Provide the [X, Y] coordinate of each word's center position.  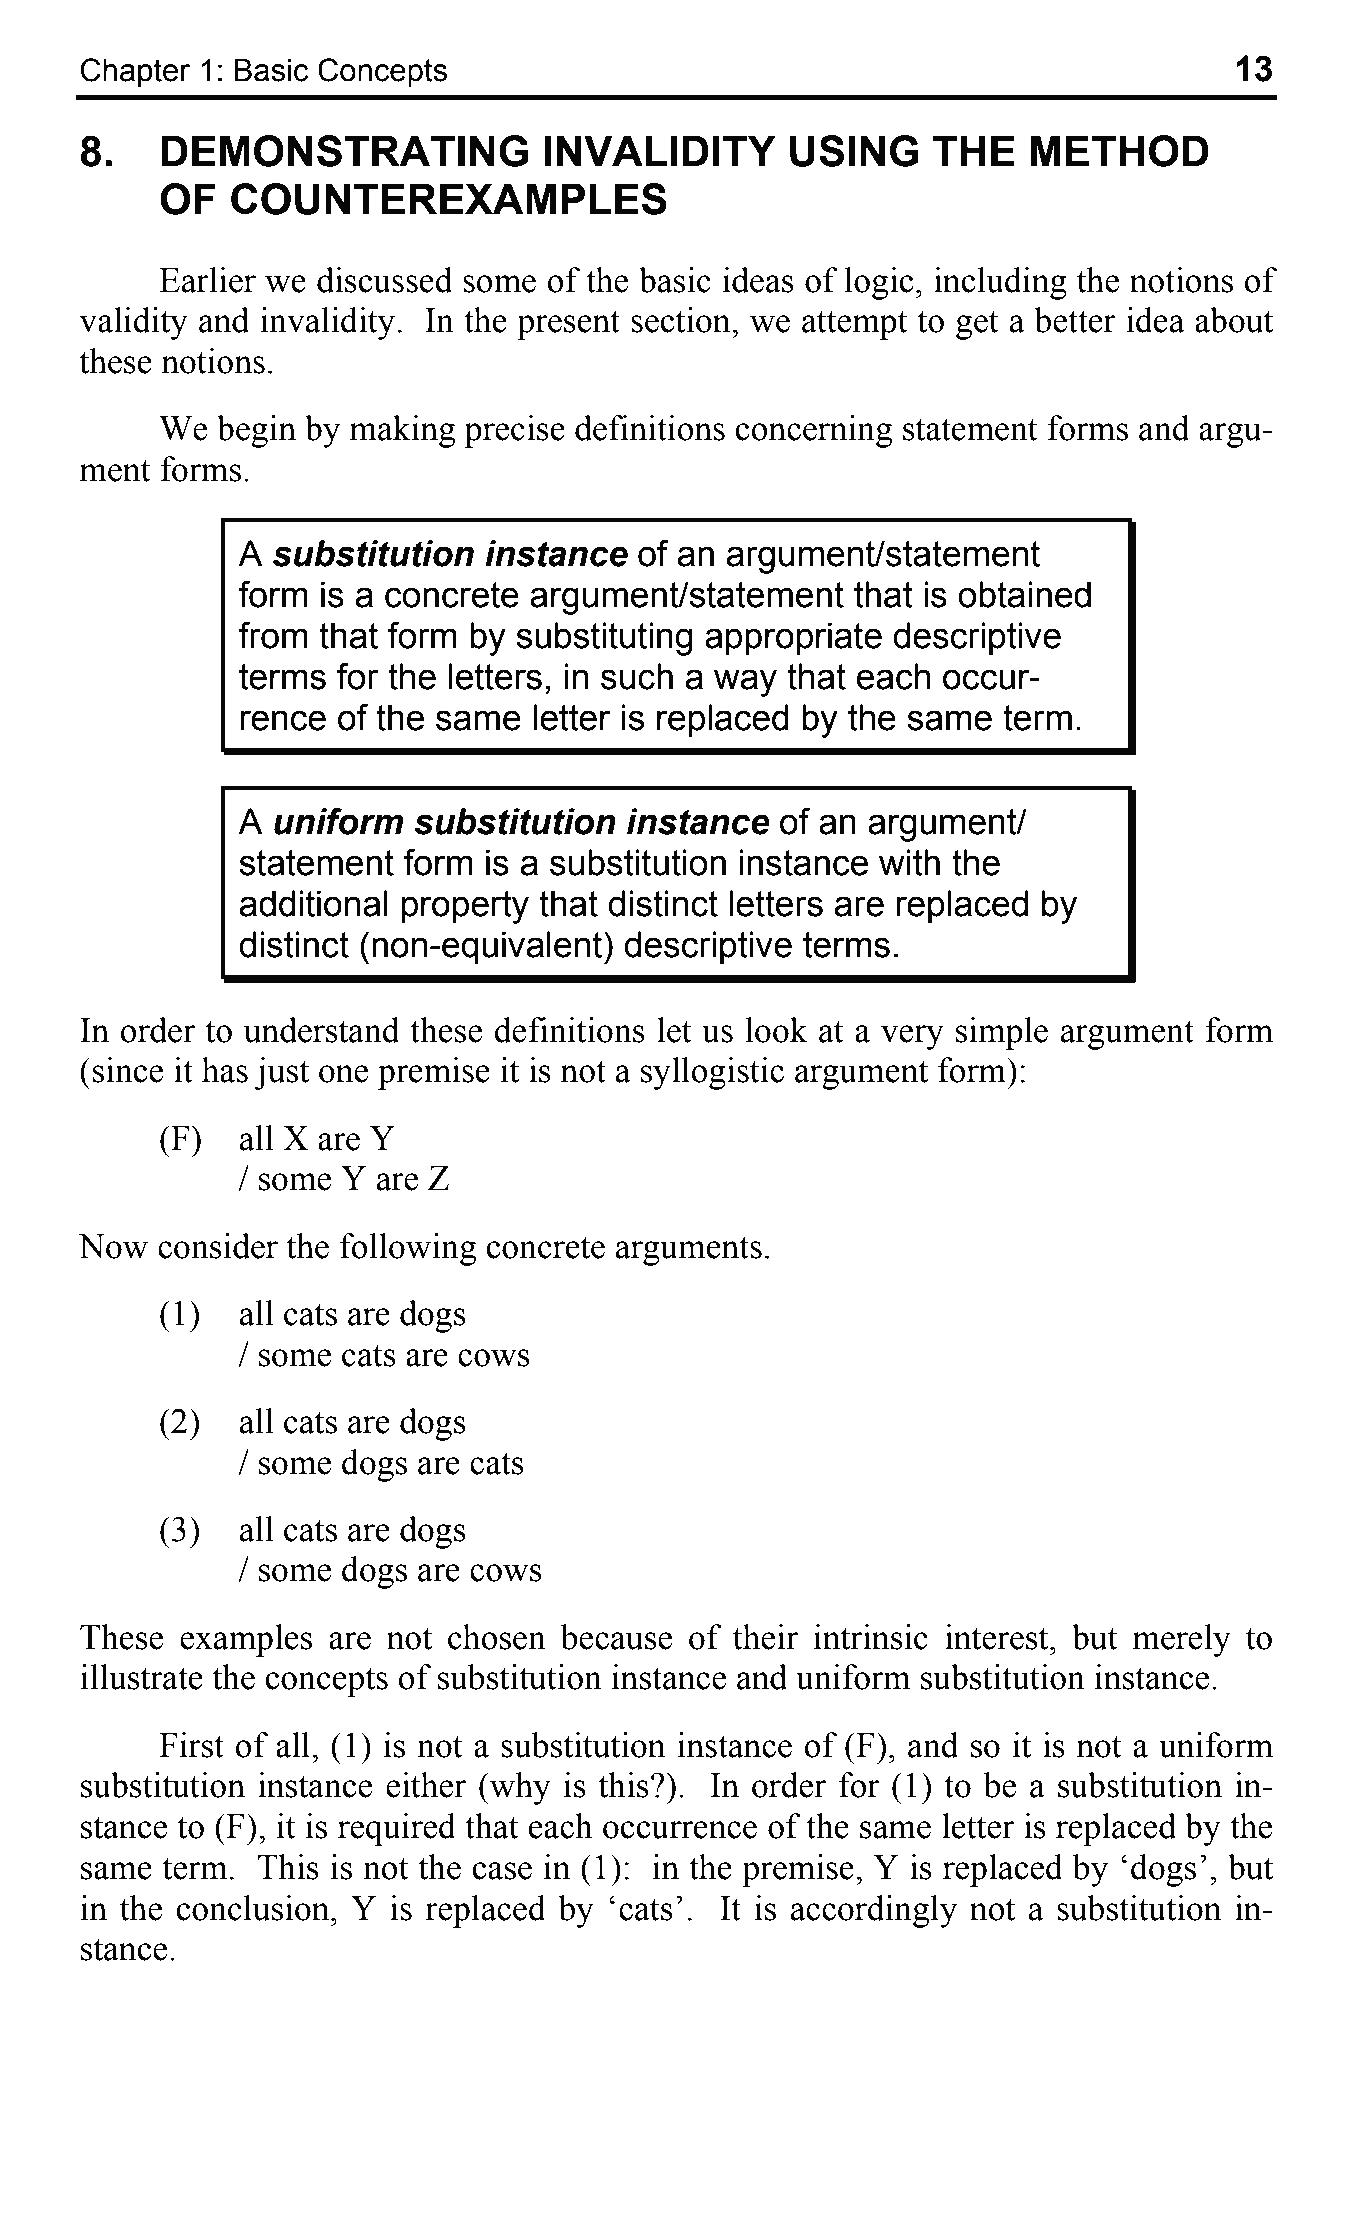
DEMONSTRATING [345, 151]
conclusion [254, 1908]
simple [1002, 1033]
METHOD [1120, 151]
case [502, 1871]
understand [322, 1030]
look [776, 1030]
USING [854, 151]
